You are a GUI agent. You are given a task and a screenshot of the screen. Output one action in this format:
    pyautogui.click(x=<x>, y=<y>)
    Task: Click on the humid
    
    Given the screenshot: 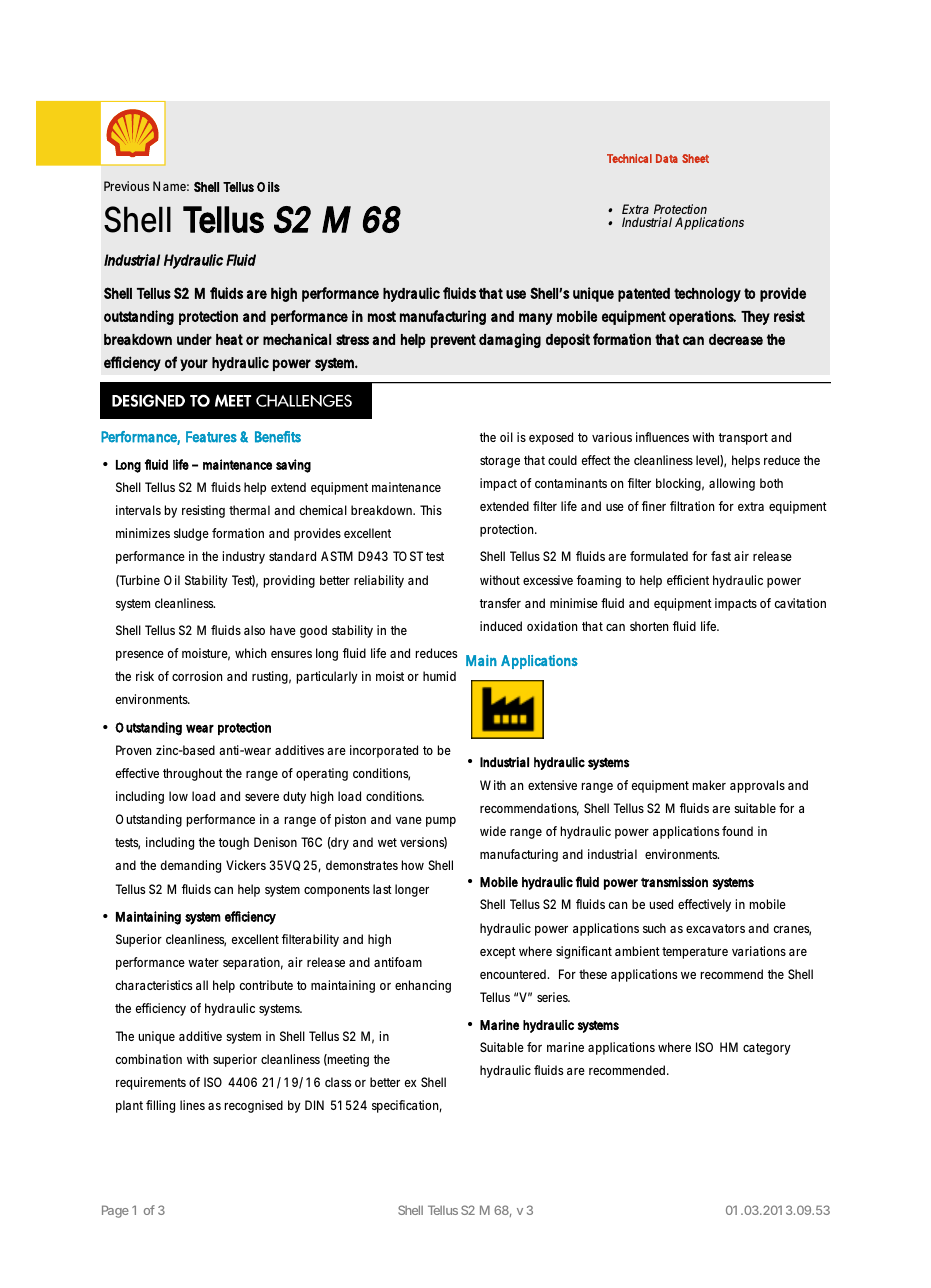 What is the action you would take?
    pyautogui.click(x=439, y=676)
